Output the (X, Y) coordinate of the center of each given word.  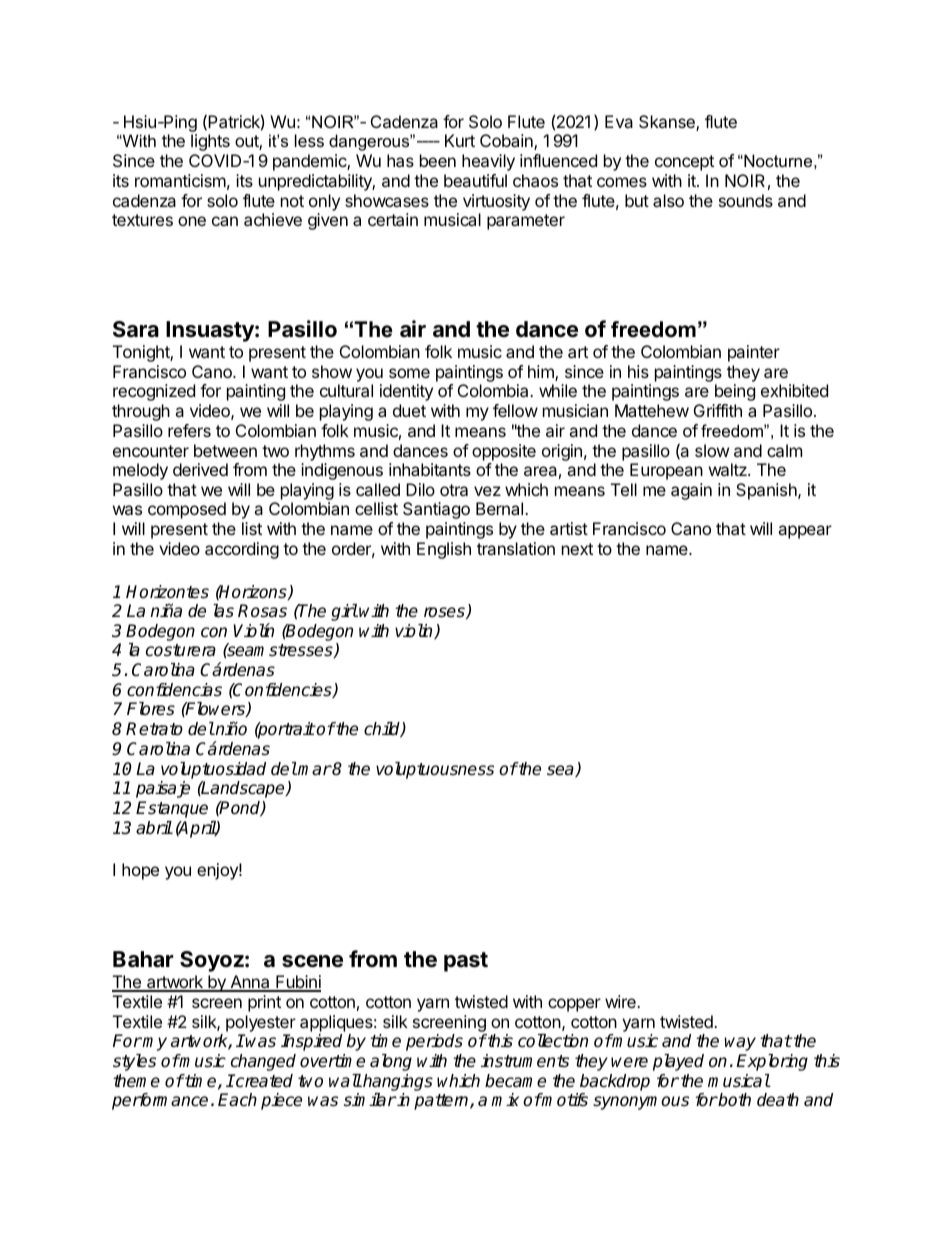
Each (237, 1100)
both (734, 1100)
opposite (504, 452)
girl (344, 612)
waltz (729, 469)
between (225, 450)
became (515, 1081)
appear (805, 532)
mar (314, 770)
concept (684, 163)
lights (210, 142)
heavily (488, 162)
